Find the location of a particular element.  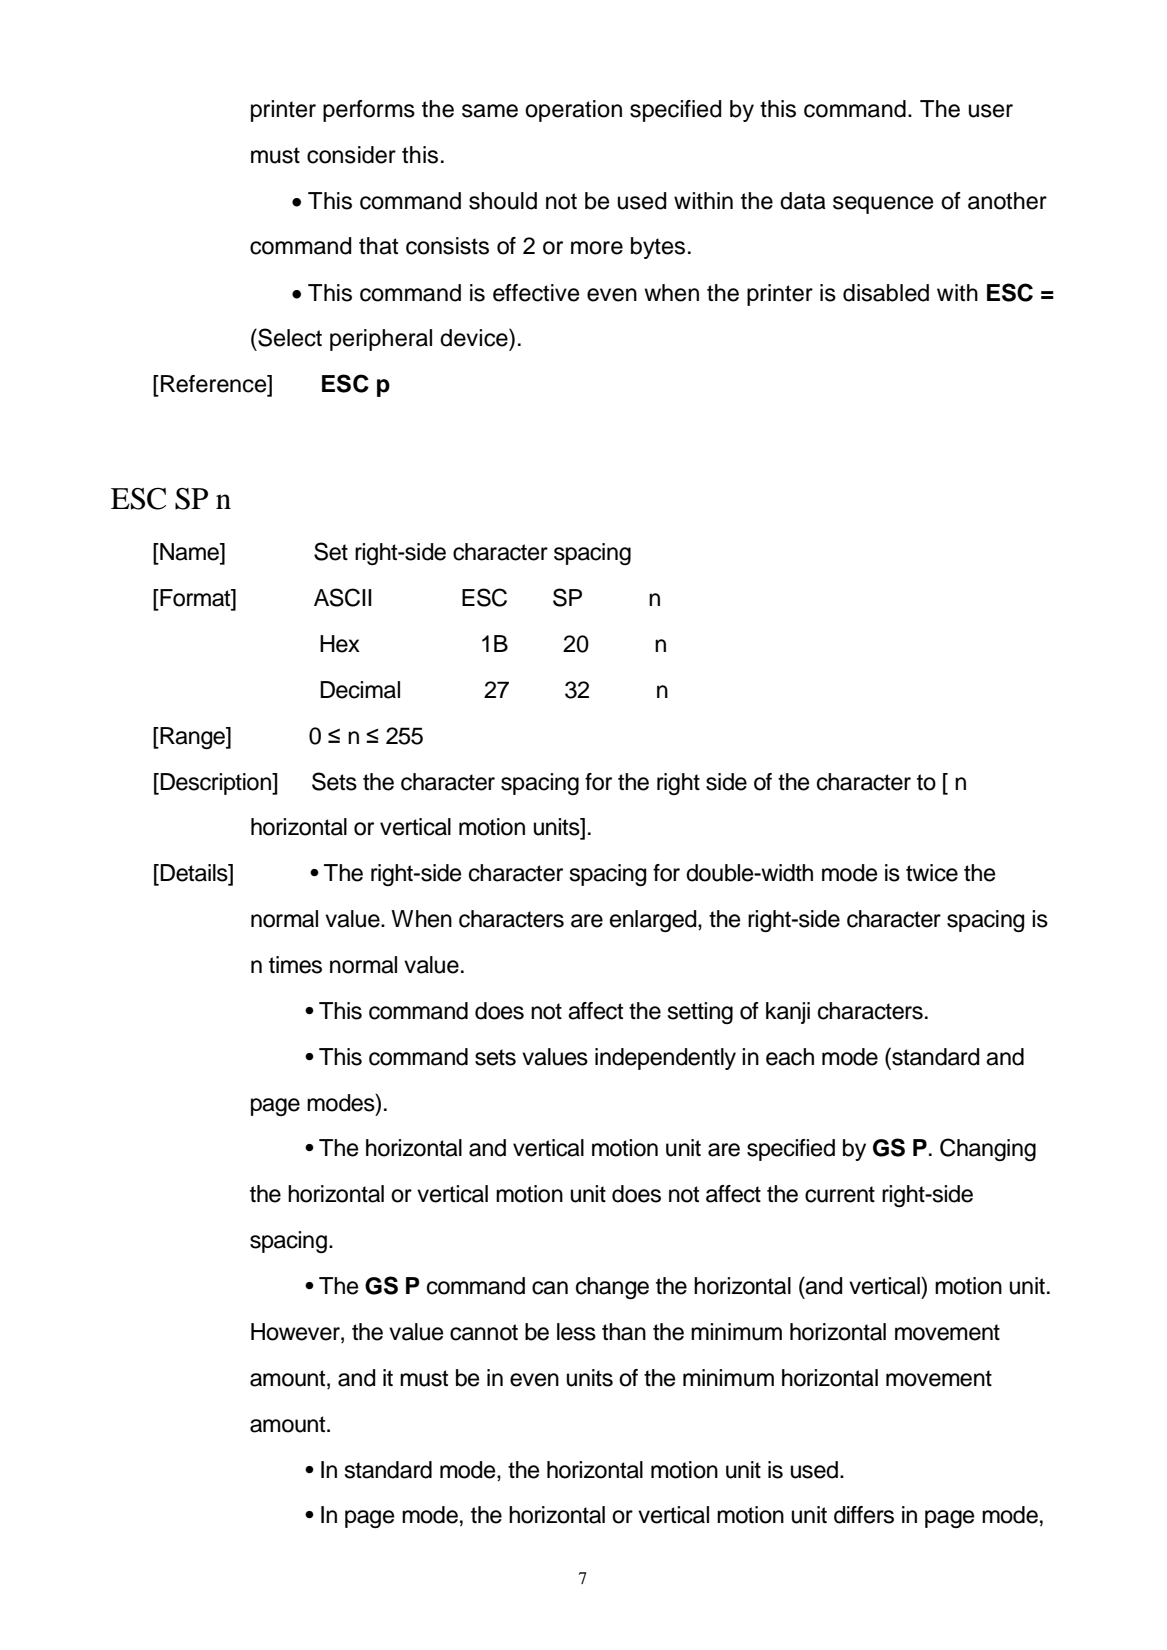

less is located at coordinates (576, 1332).
